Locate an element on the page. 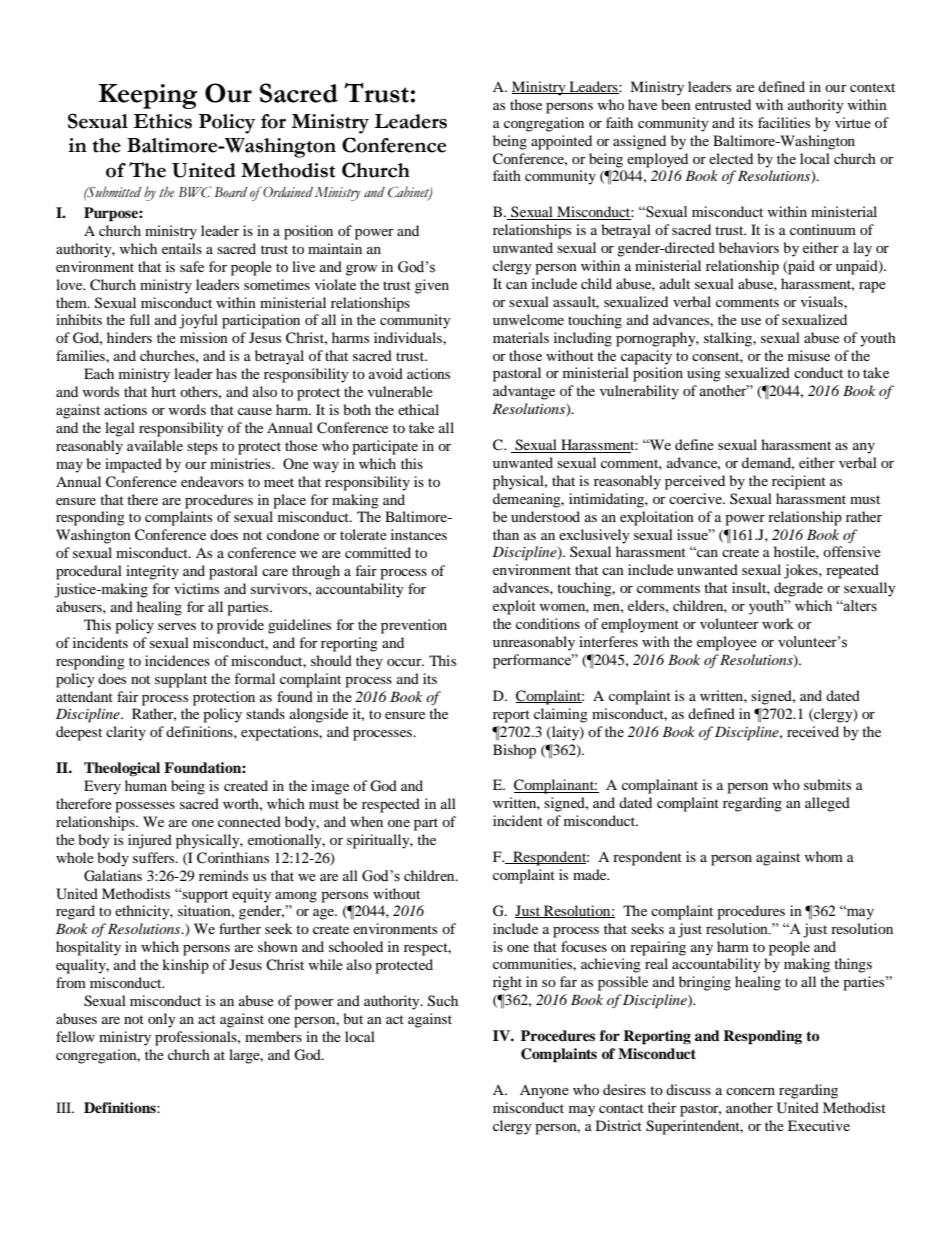  appointed is located at coordinates (561, 142).
